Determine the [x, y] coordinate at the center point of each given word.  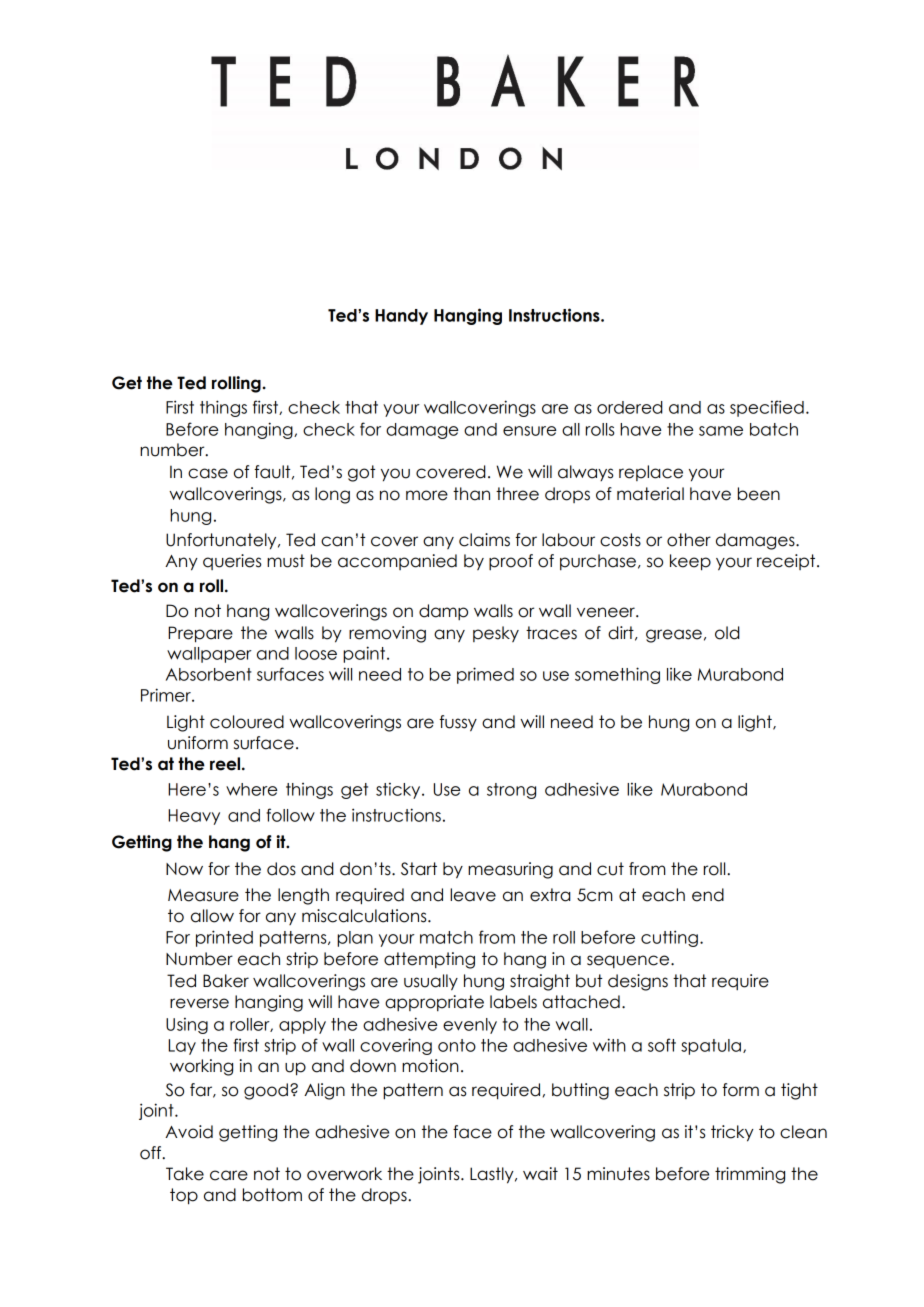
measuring [510, 870]
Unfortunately [222, 541]
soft [662, 1045]
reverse [199, 1003]
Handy [401, 317]
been [759, 494]
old [727, 633]
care [229, 1175]
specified [767, 408]
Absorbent [209, 674]
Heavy [194, 817]
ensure [530, 431]
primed [485, 675]
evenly [470, 1026]
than [471, 494]
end [708, 895]
